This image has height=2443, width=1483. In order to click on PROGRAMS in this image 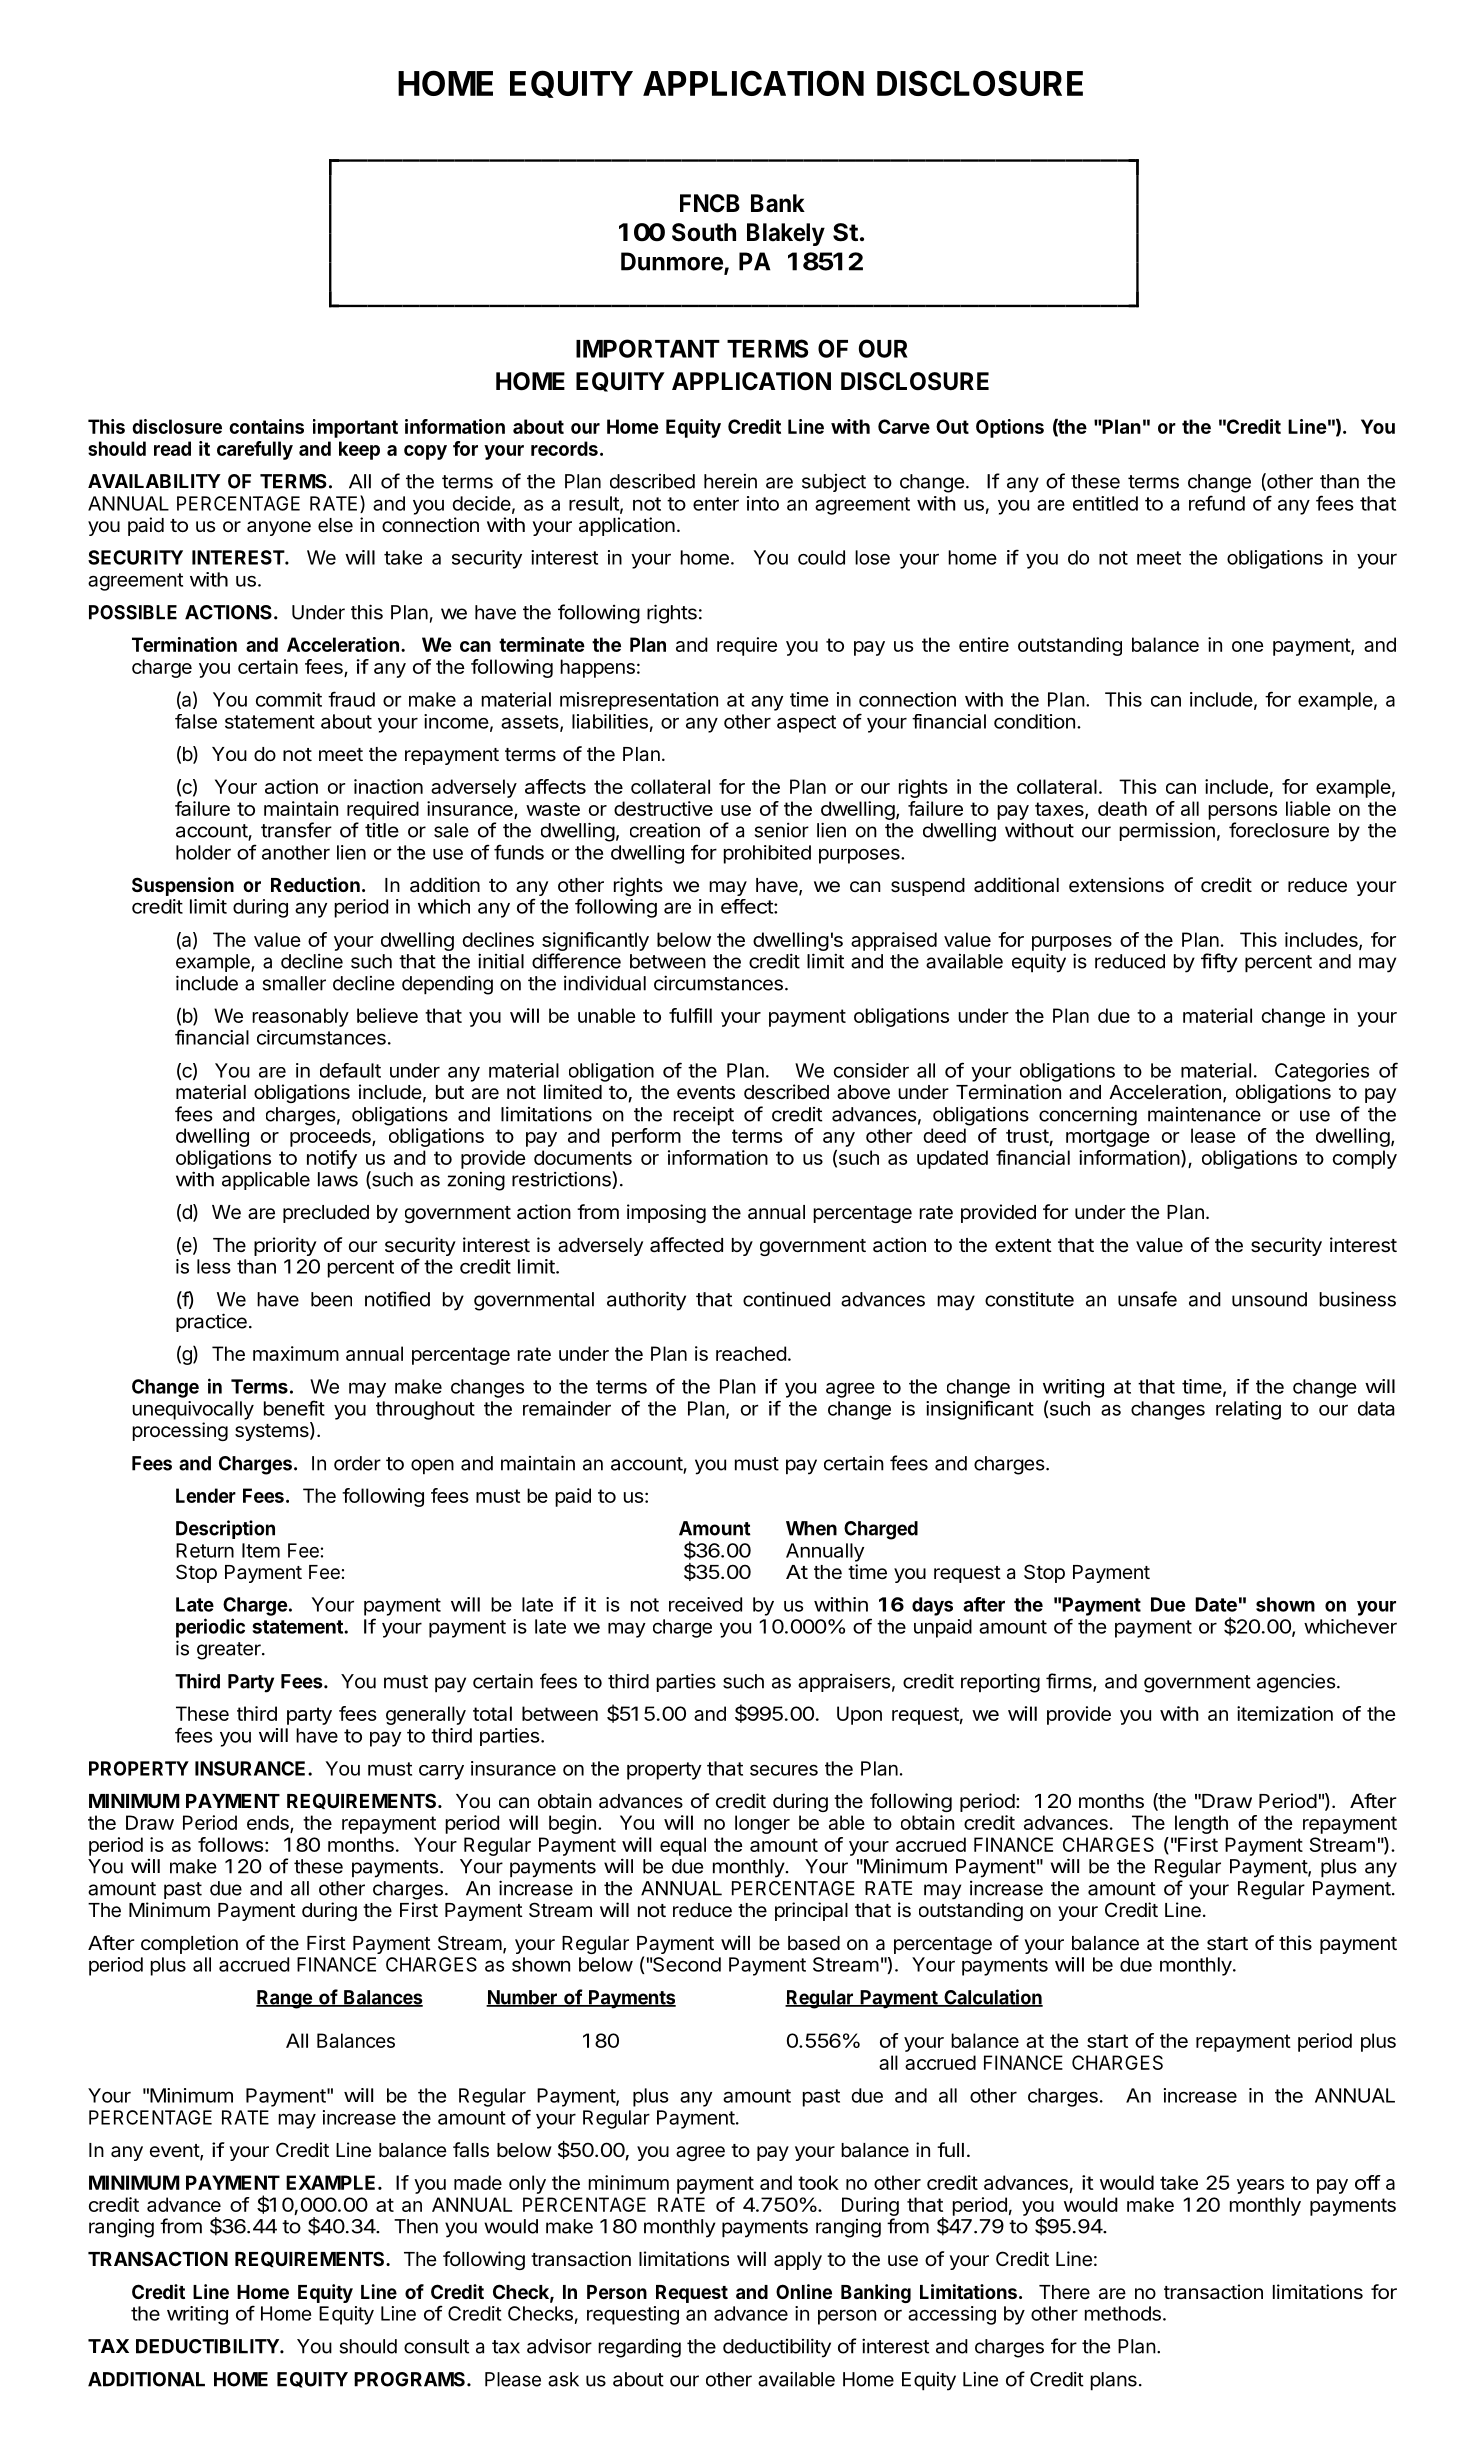, I will do `click(411, 2379)`.
